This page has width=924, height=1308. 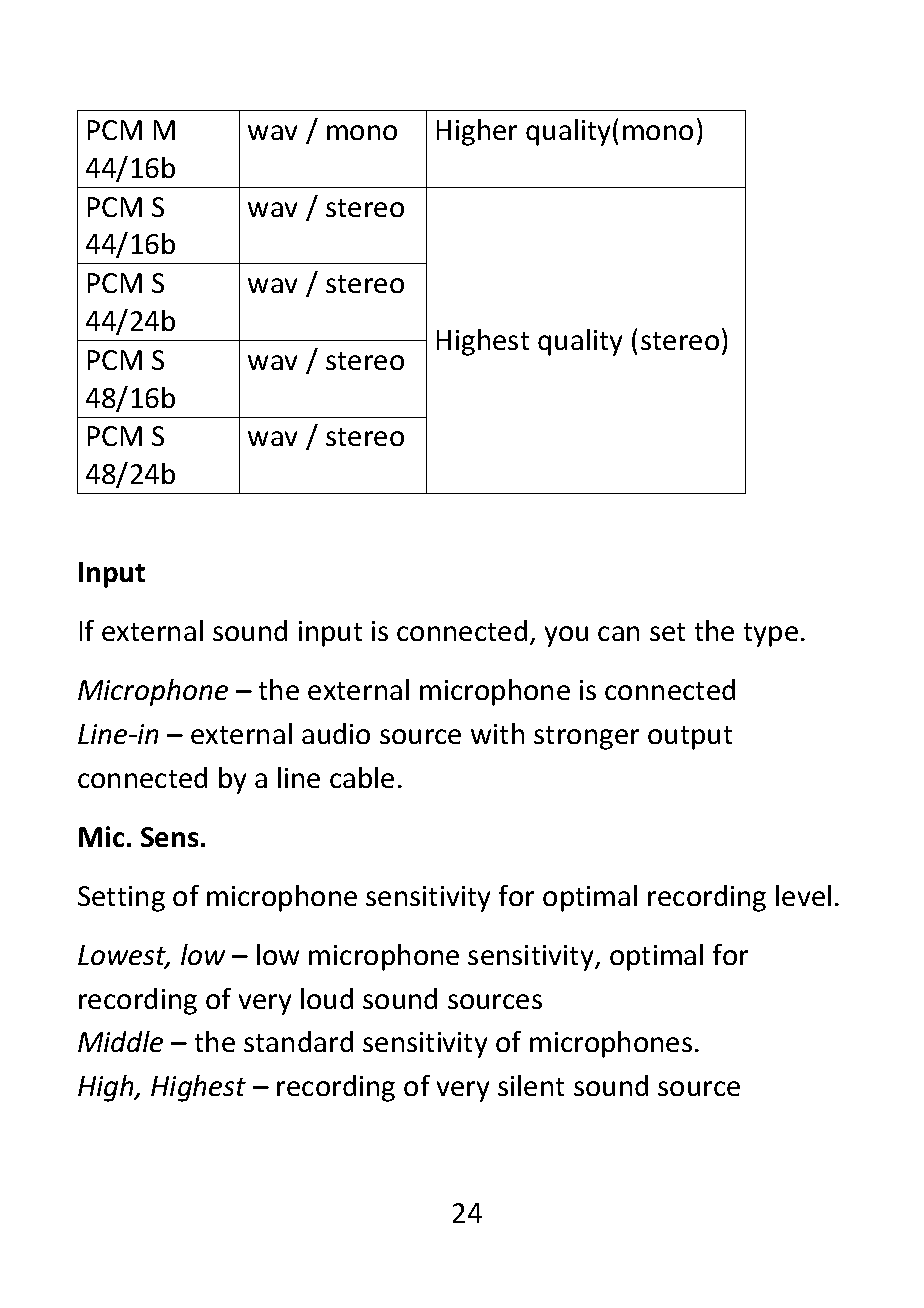 I want to click on cable, so click(x=362, y=777).
